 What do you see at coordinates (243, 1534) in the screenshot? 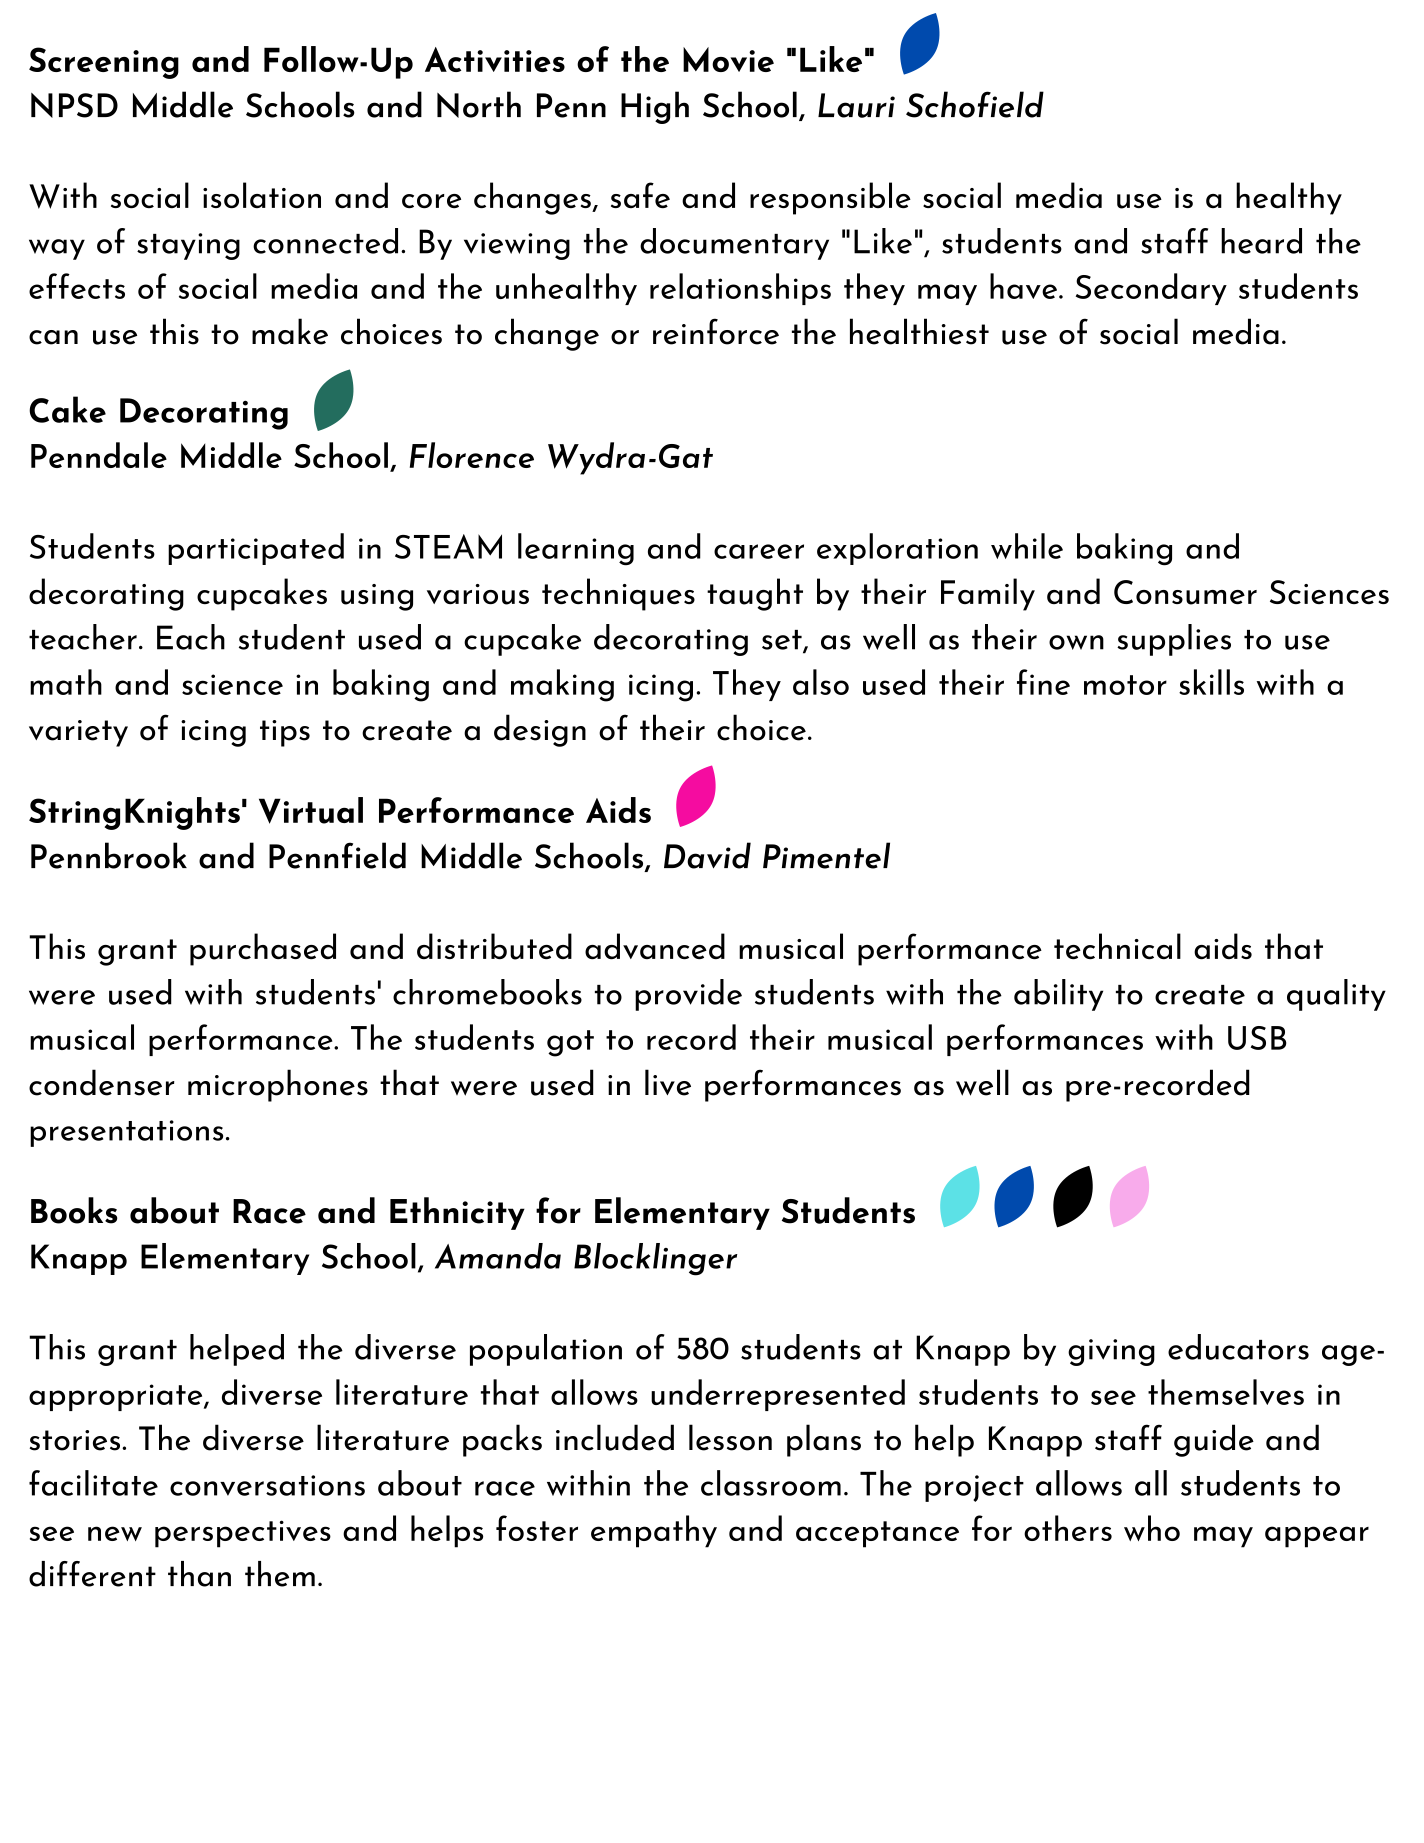
I see `perspectives` at bounding box center [243, 1534].
